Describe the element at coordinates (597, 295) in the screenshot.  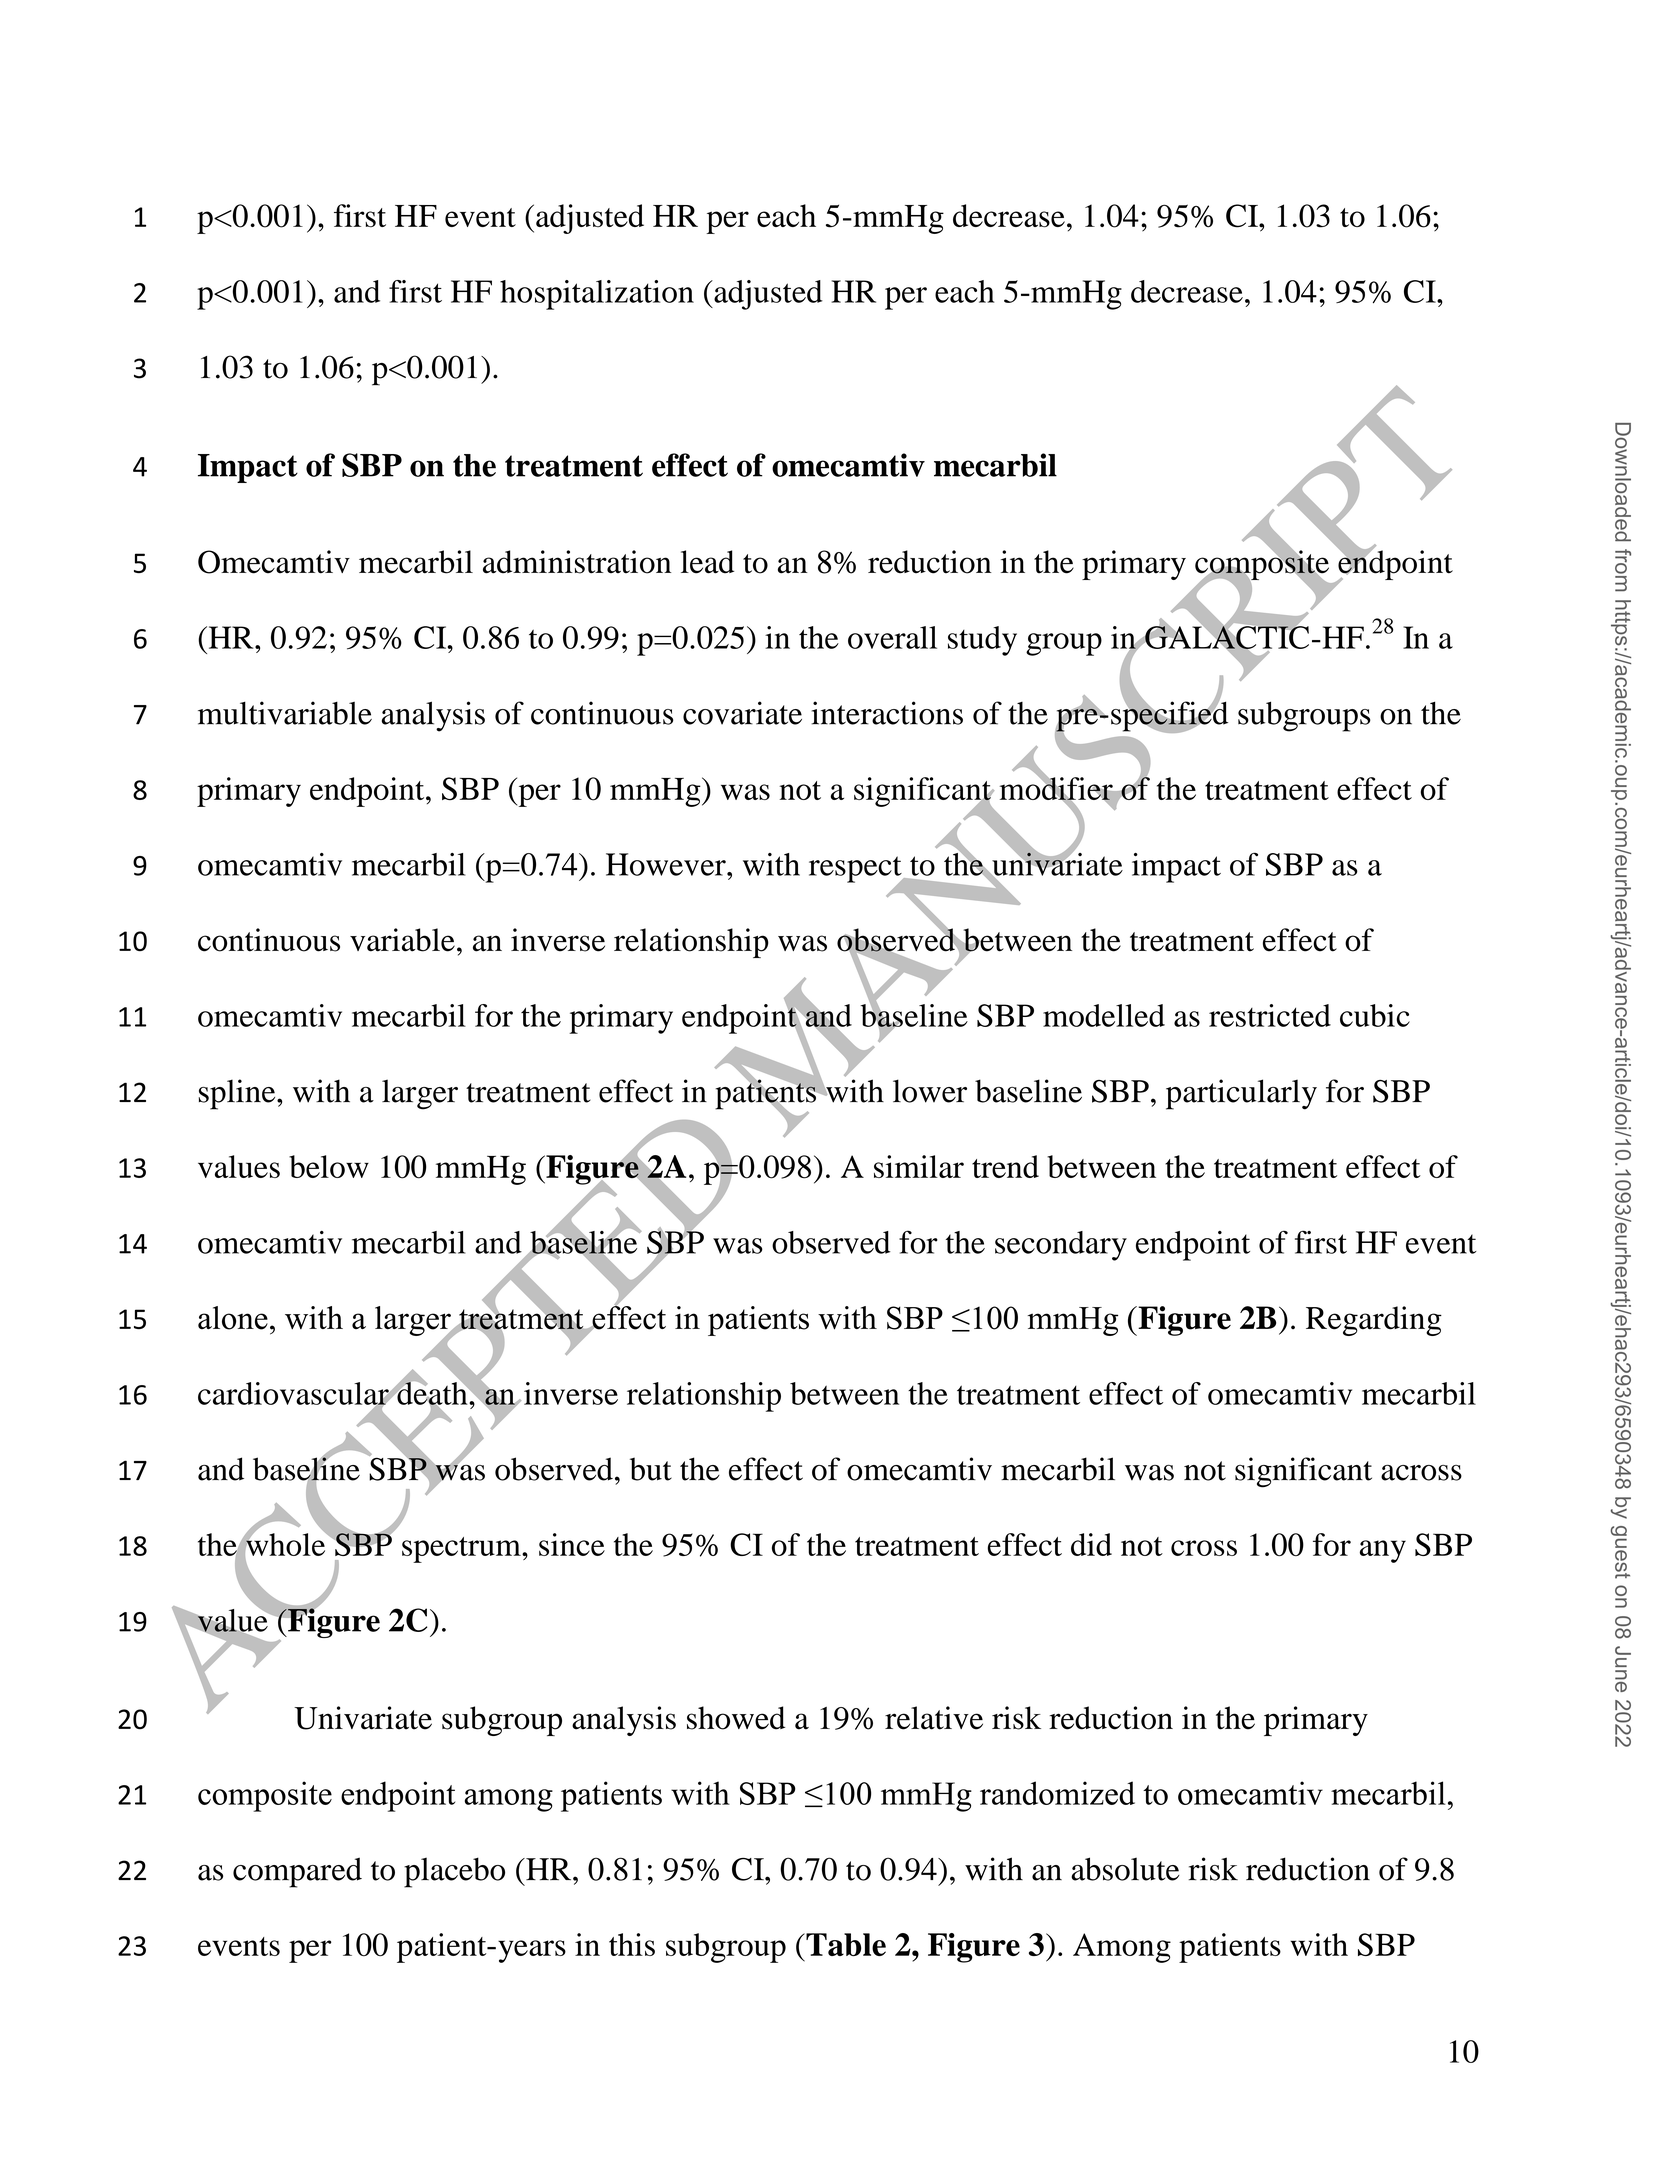
I see `hospitalization` at that location.
